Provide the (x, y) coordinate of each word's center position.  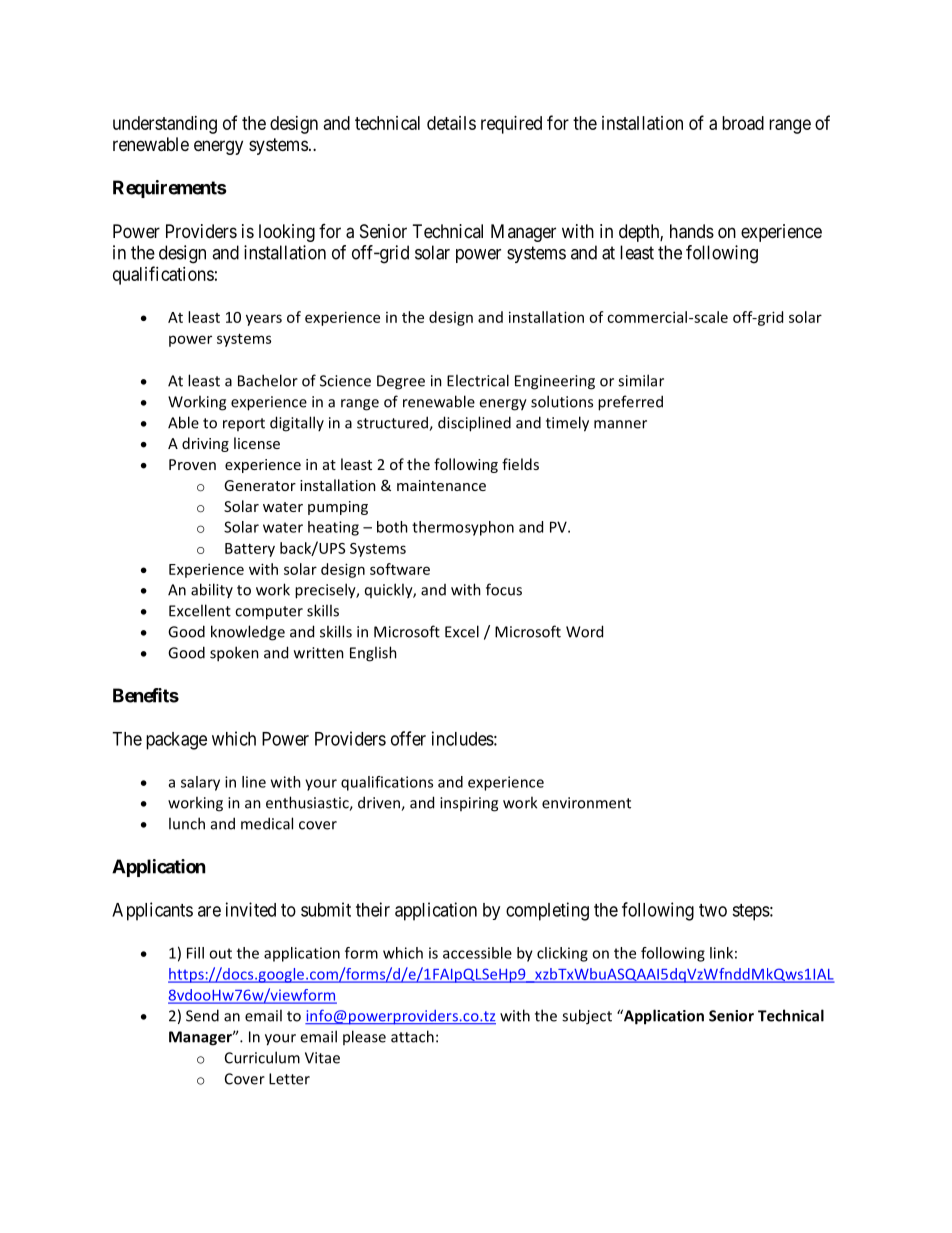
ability (212, 590)
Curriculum (262, 1057)
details (451, 123)
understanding (165, 125)
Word (584, 631)
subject (587, 1017)
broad (743, 123)
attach (412, 1036)
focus (504, 589)
